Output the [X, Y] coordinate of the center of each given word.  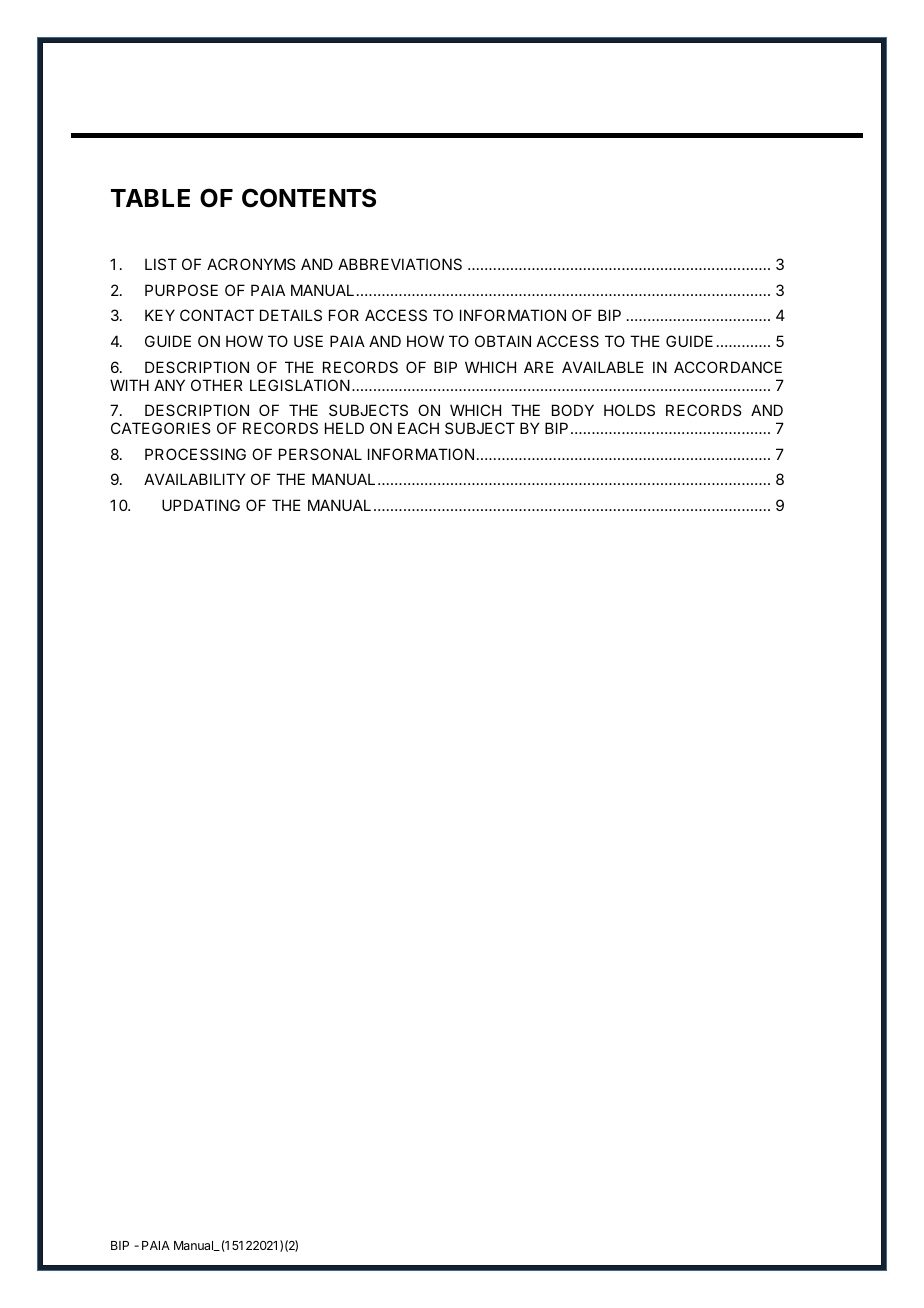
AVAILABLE [603, 367]
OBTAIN [503, 341]
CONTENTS [309, 198]
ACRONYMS [251, 264]
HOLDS [629, 410]
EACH [418, 428]
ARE [539, 367]
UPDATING [201, 505]
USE [308, 341]
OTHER [217, 385]
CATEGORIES [160, 428]
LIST [161, 264]
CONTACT [217, 315]
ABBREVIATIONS [400, 264]
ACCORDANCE [728, 367]
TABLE [150, 198]
